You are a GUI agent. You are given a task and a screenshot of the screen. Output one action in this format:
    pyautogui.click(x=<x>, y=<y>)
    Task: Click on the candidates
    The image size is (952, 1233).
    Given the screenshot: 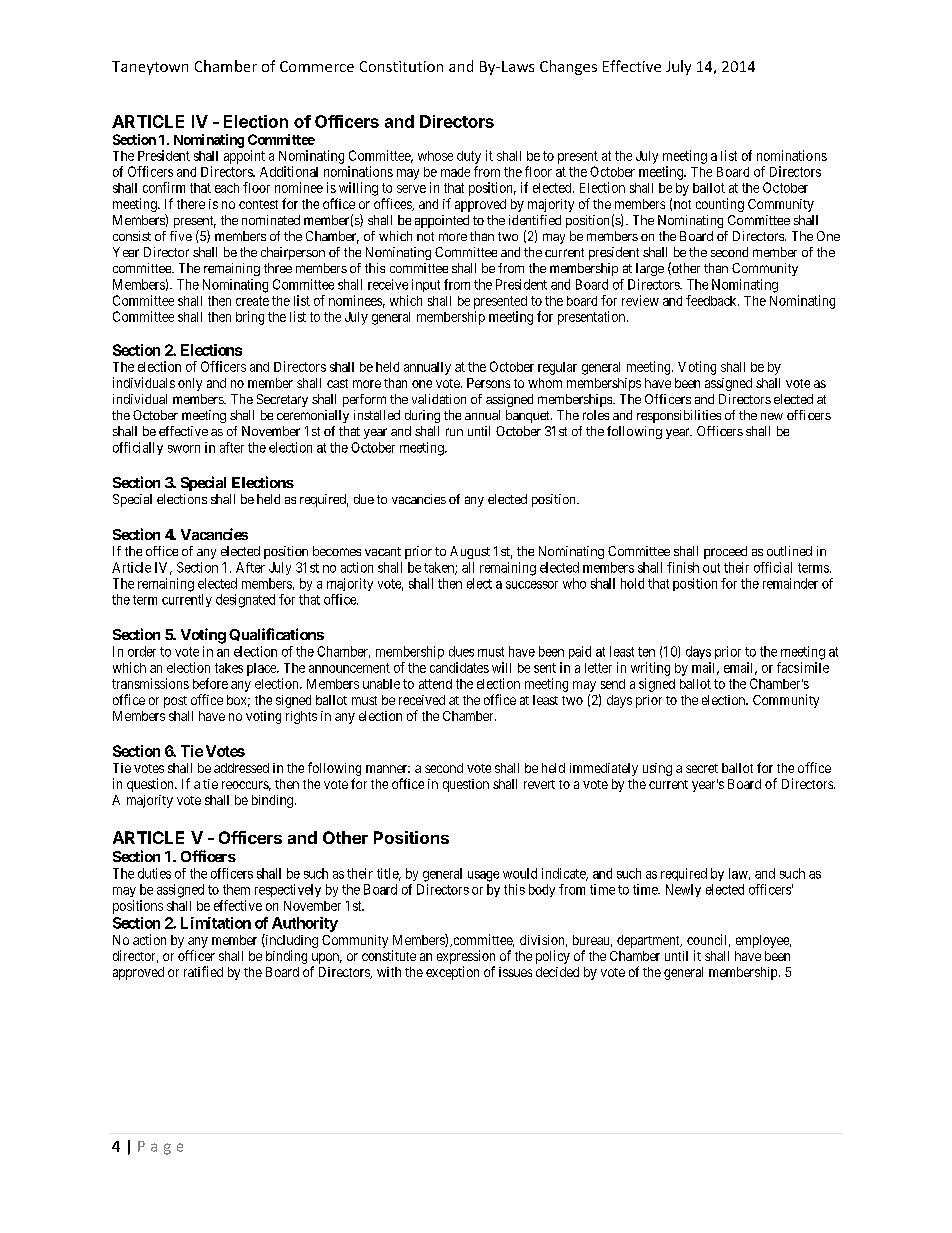 What is the action you would take?
    pyautogui.click(x=459, y=667)
